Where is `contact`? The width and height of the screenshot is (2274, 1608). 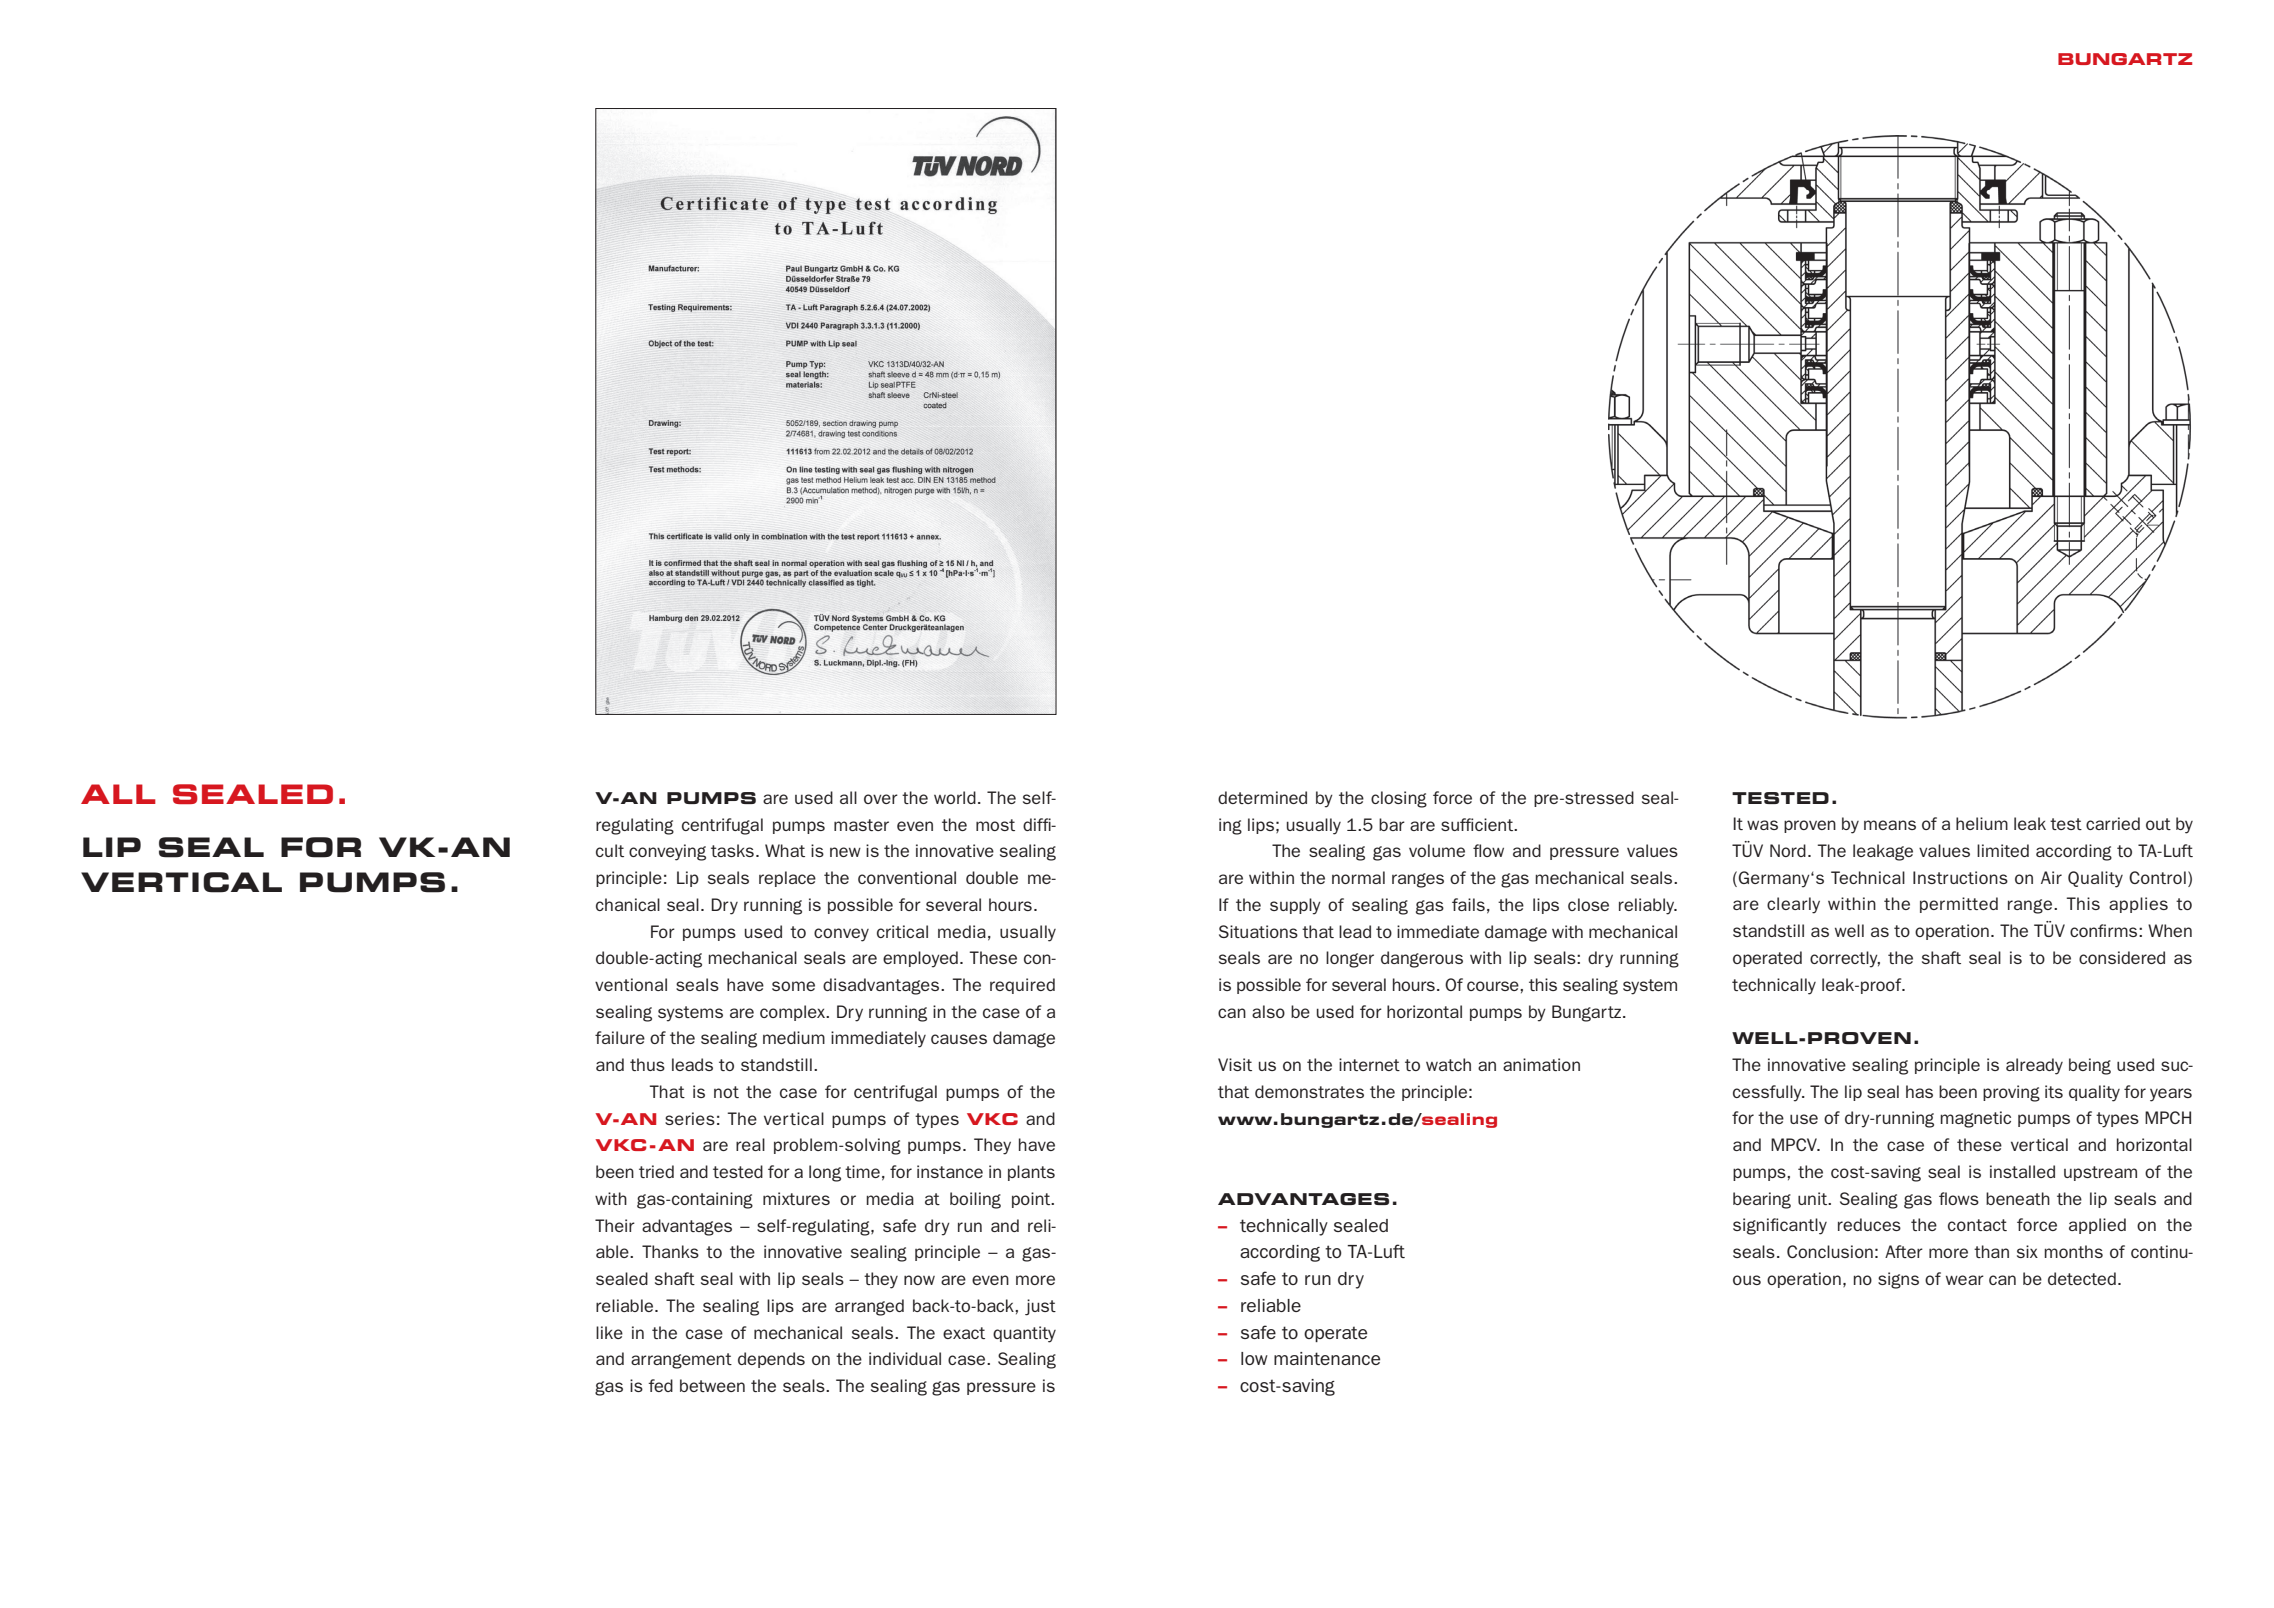 contact is located at coordinates (1977, 1225).
